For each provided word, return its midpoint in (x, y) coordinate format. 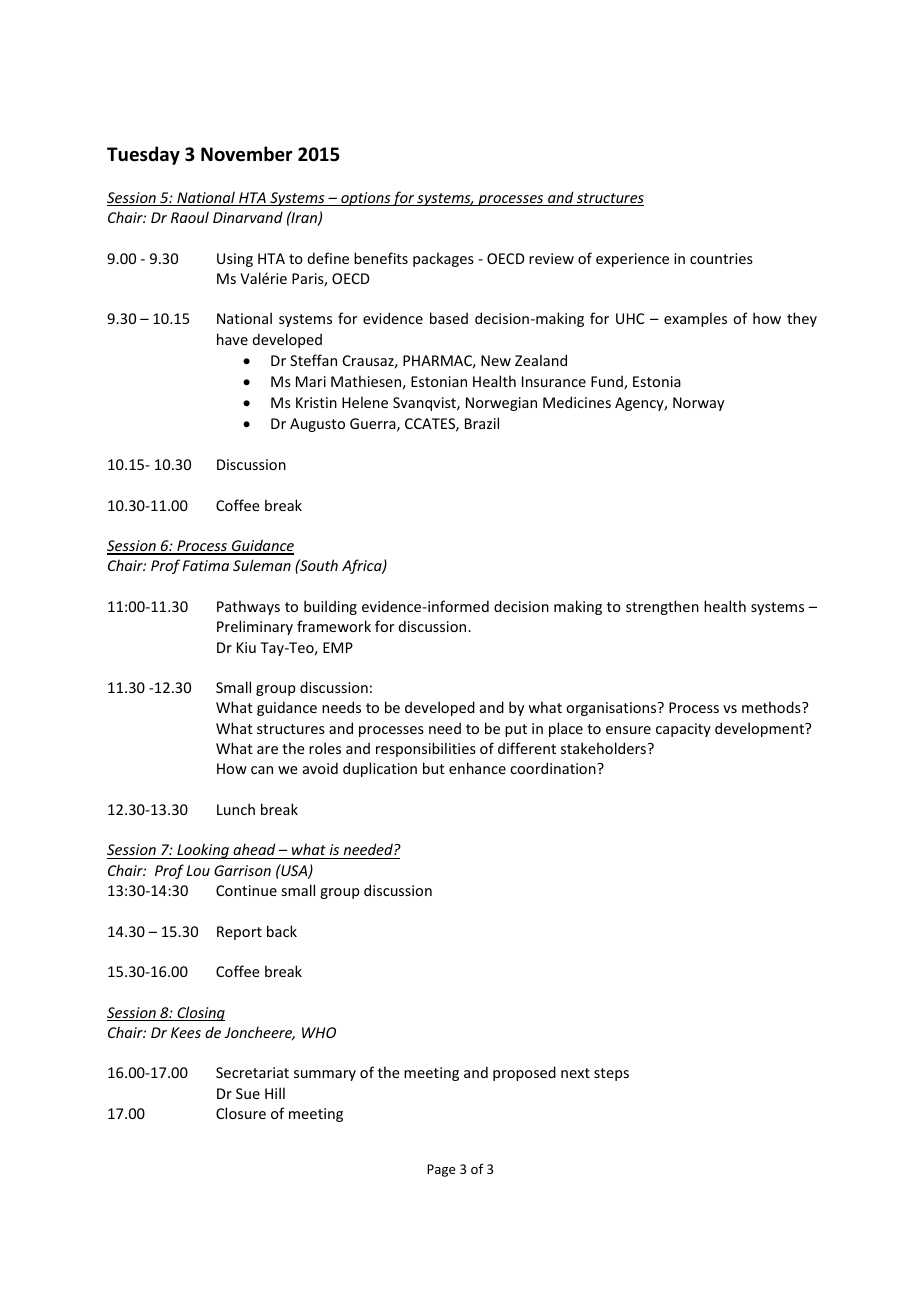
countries (721, 258)
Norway (698, 404)
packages (443, 259)
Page (441, 1170)
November (247, 154)
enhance (477, 768)
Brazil (482, 423)
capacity (683, 730)
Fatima (205, 565)
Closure (241, 1113)
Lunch (236, 809)
